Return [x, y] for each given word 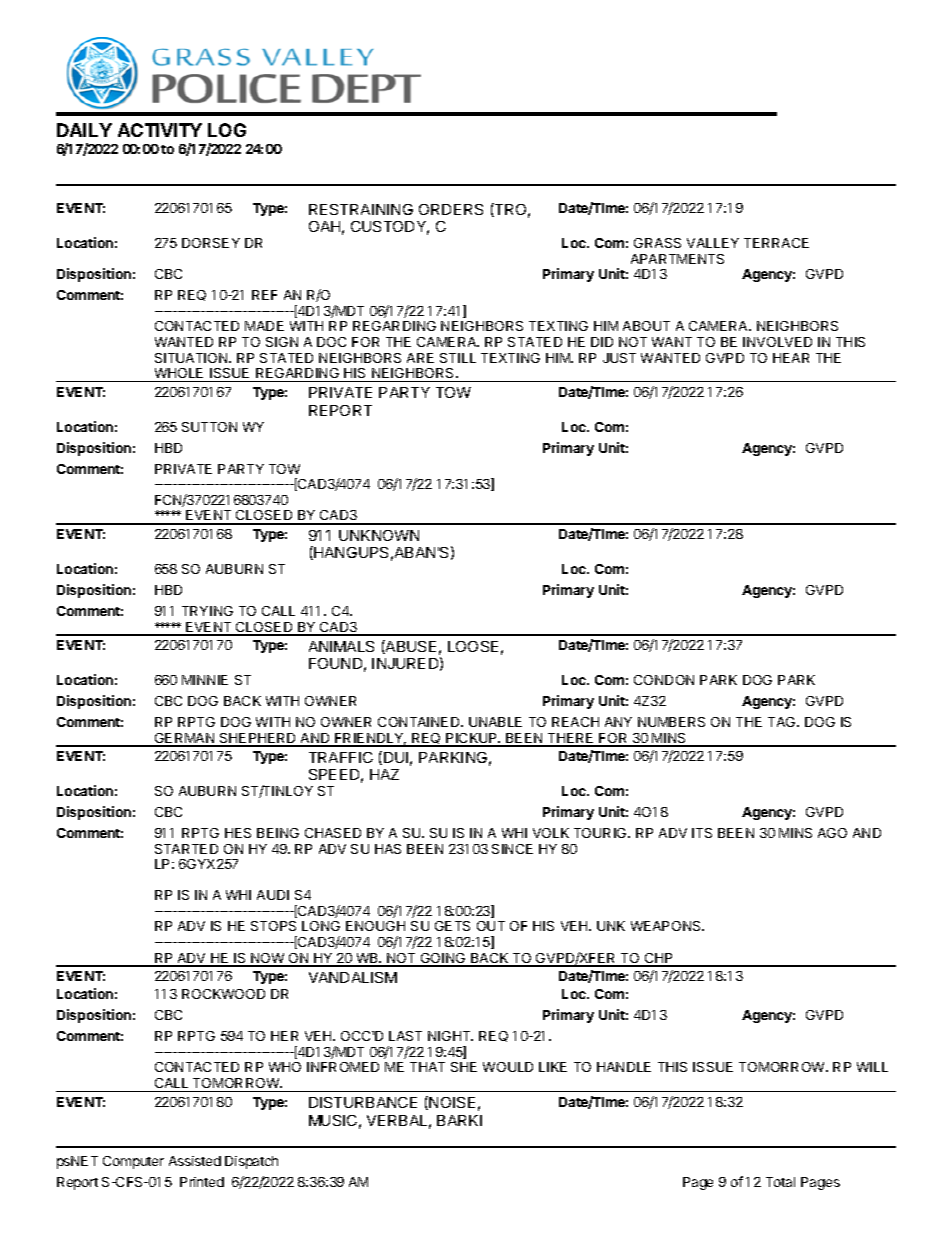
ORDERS [451, 209]
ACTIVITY [160, 130]
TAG [783, 722]
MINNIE [205, 680]
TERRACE [776, 243]
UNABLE [495, 722]
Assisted [195, 1161]
